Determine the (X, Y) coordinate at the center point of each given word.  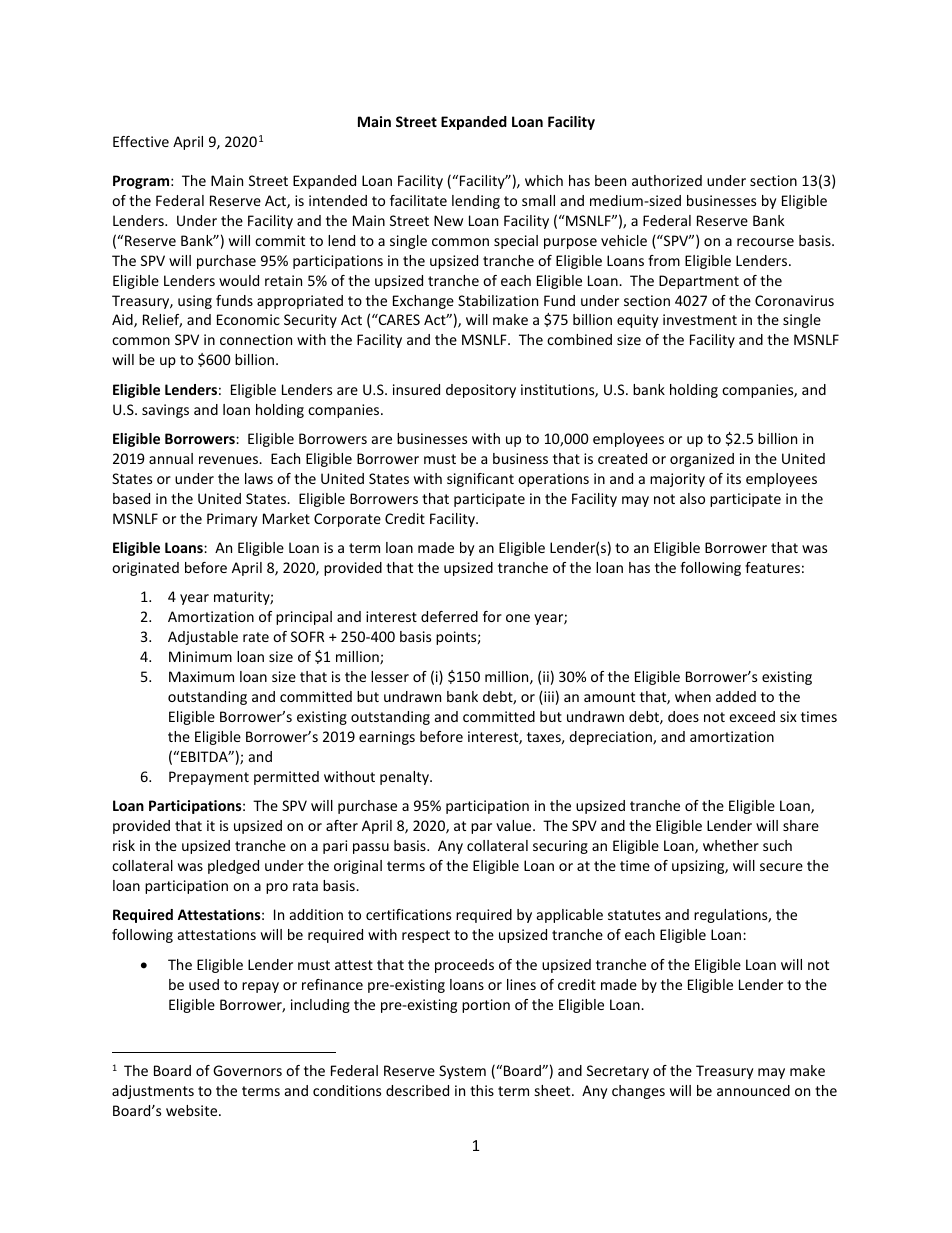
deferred (449, 616)
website (193, 1110)
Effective (141, 141)
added (736, 696)
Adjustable (203, 638)
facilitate (418, 200)
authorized (667, 180)
